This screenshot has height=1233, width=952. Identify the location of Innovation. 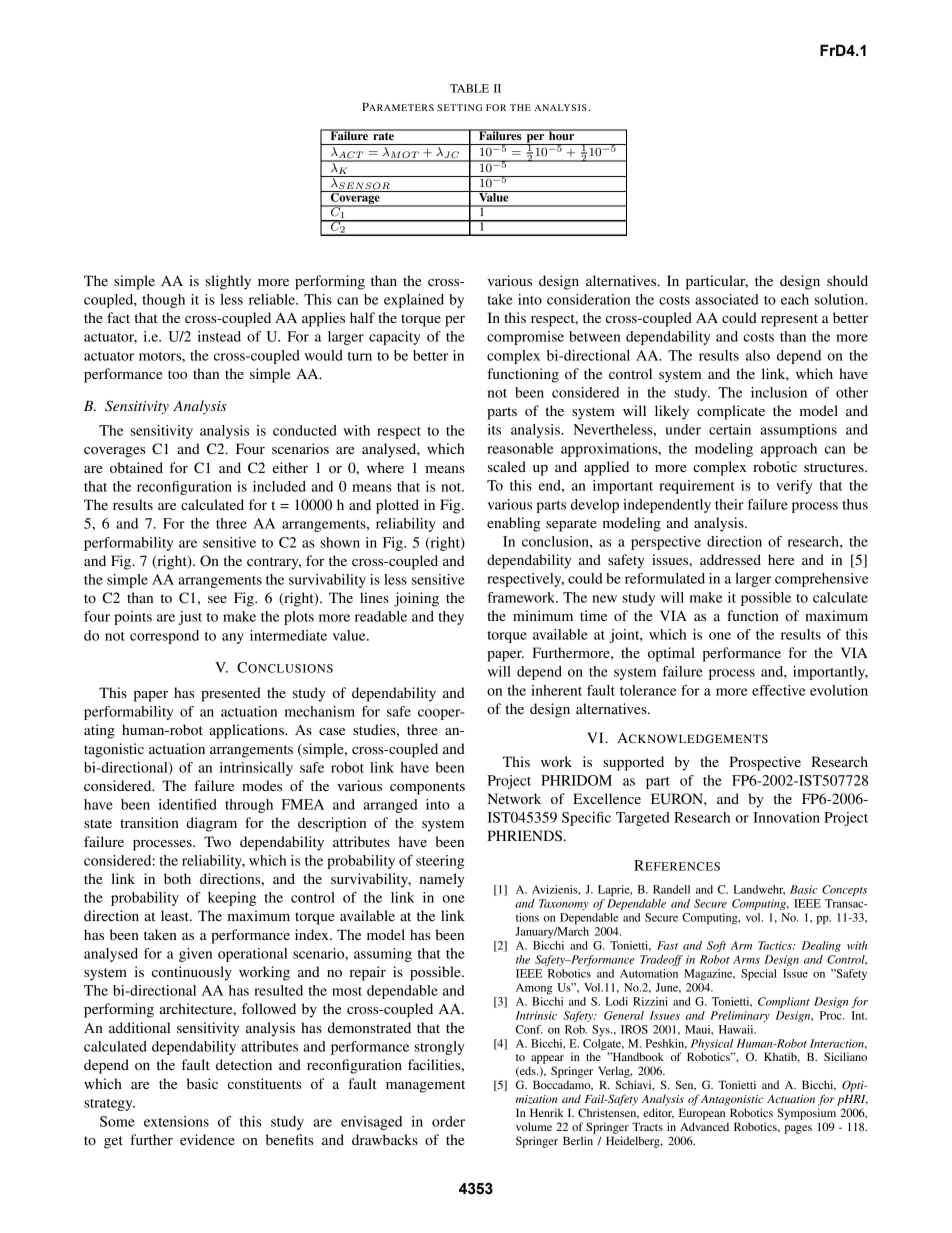
(786, 817).
